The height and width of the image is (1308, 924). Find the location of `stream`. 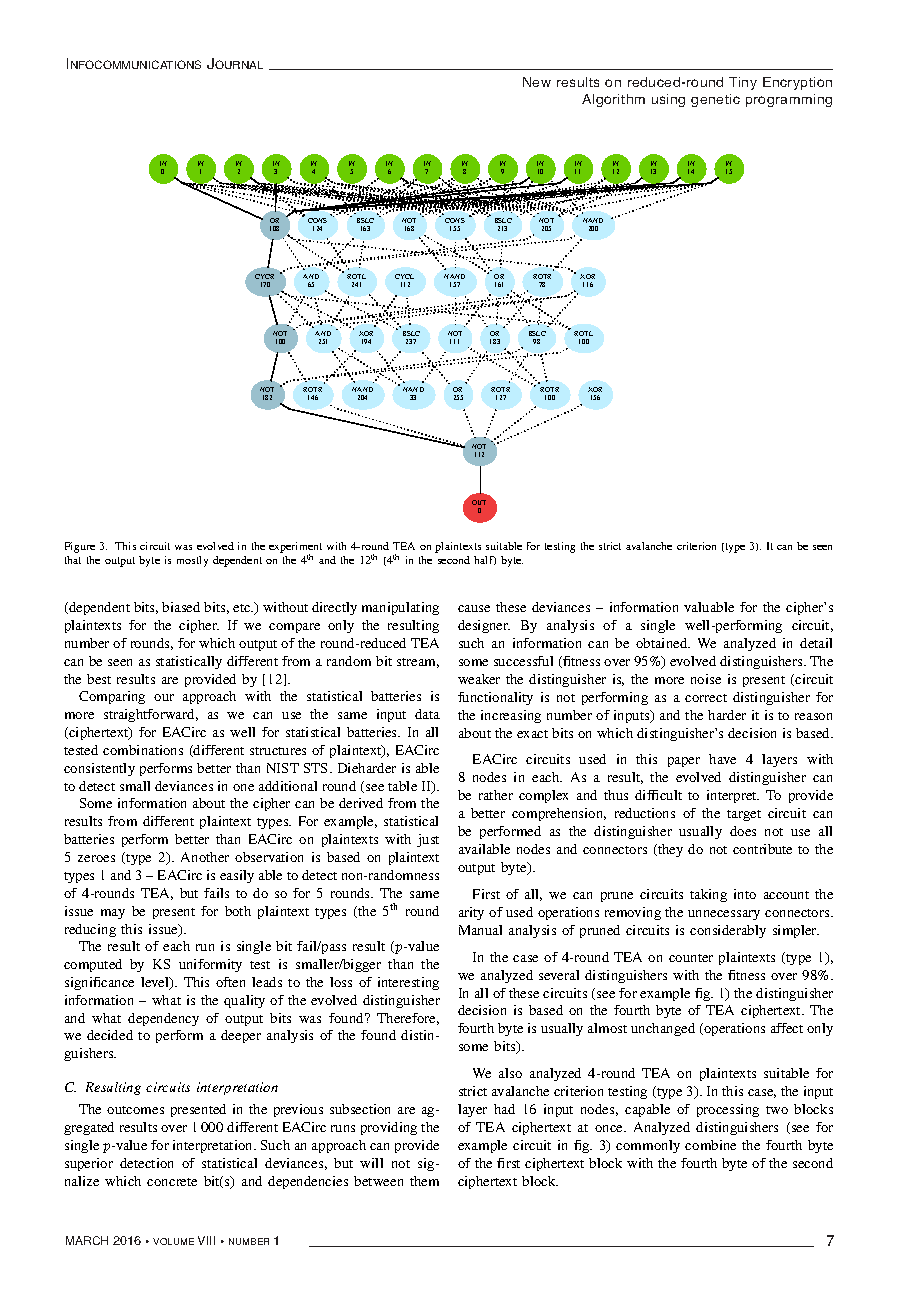

stream is located at coordinates (418, 663).
